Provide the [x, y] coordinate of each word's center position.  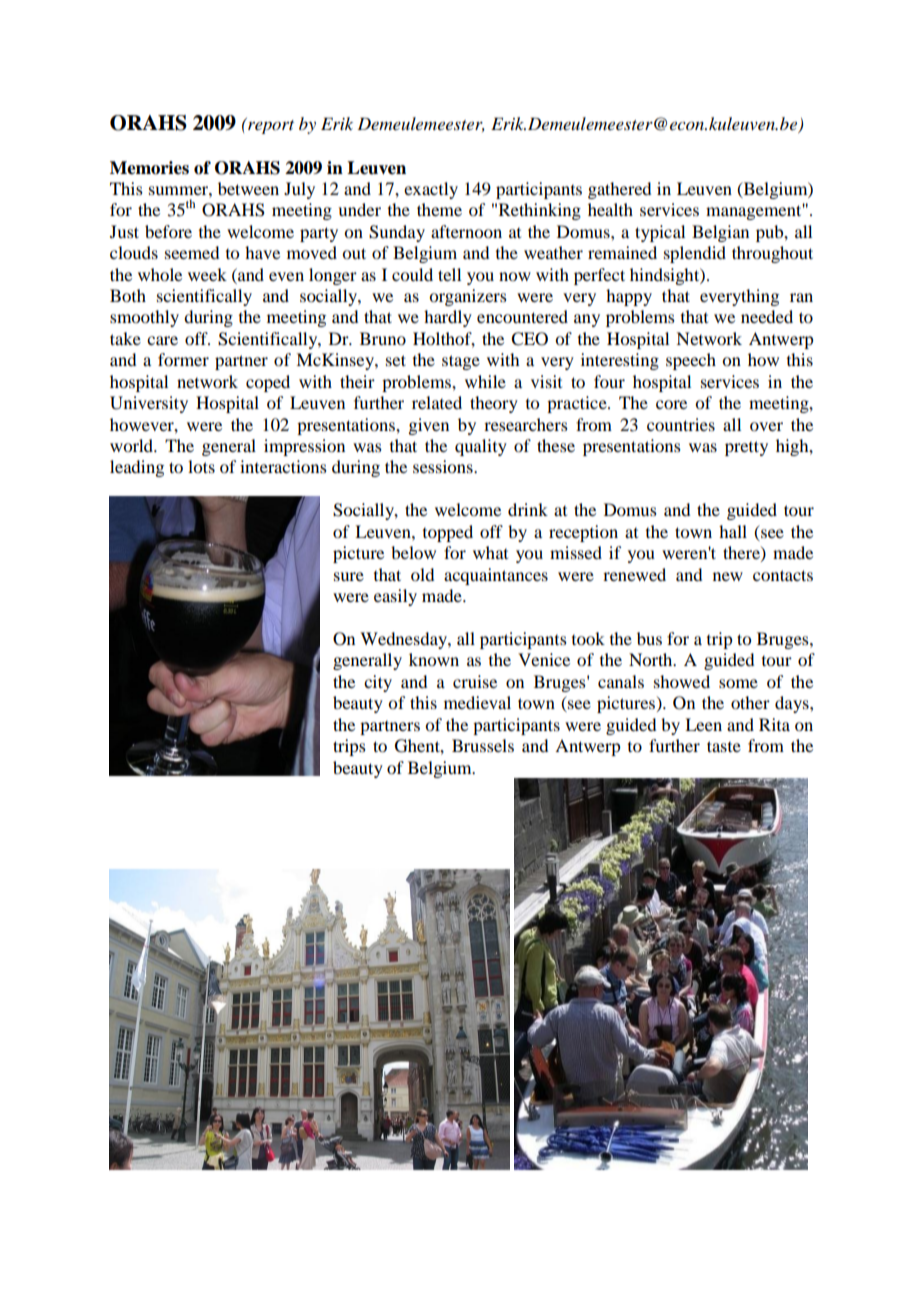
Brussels [483, 745]
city [378, 683]
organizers [468, 297]
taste [724, 746]
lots [201, 466]
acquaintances [496, 576]
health [610, 209]
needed [767, 316]
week [207, 274]
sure [349, 576]
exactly [431, 190]
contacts [783, 575]
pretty [746, 448]
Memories [149, 168]
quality [481, 447]
